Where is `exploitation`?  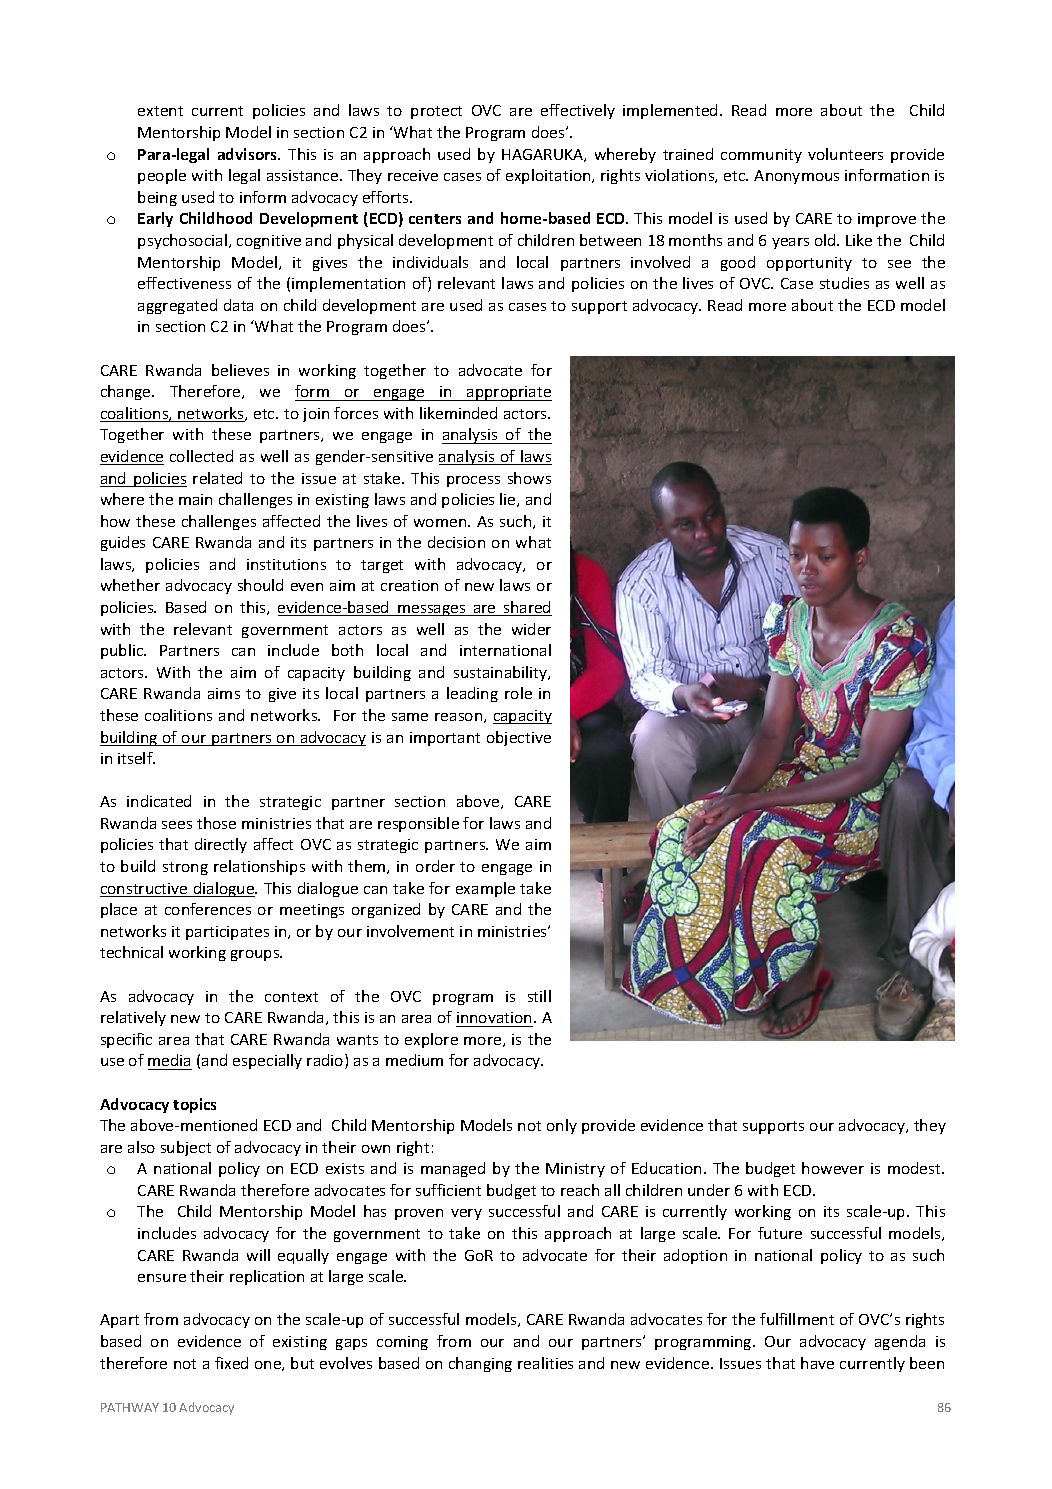 exploitation is located at coordinates (549, 176).
